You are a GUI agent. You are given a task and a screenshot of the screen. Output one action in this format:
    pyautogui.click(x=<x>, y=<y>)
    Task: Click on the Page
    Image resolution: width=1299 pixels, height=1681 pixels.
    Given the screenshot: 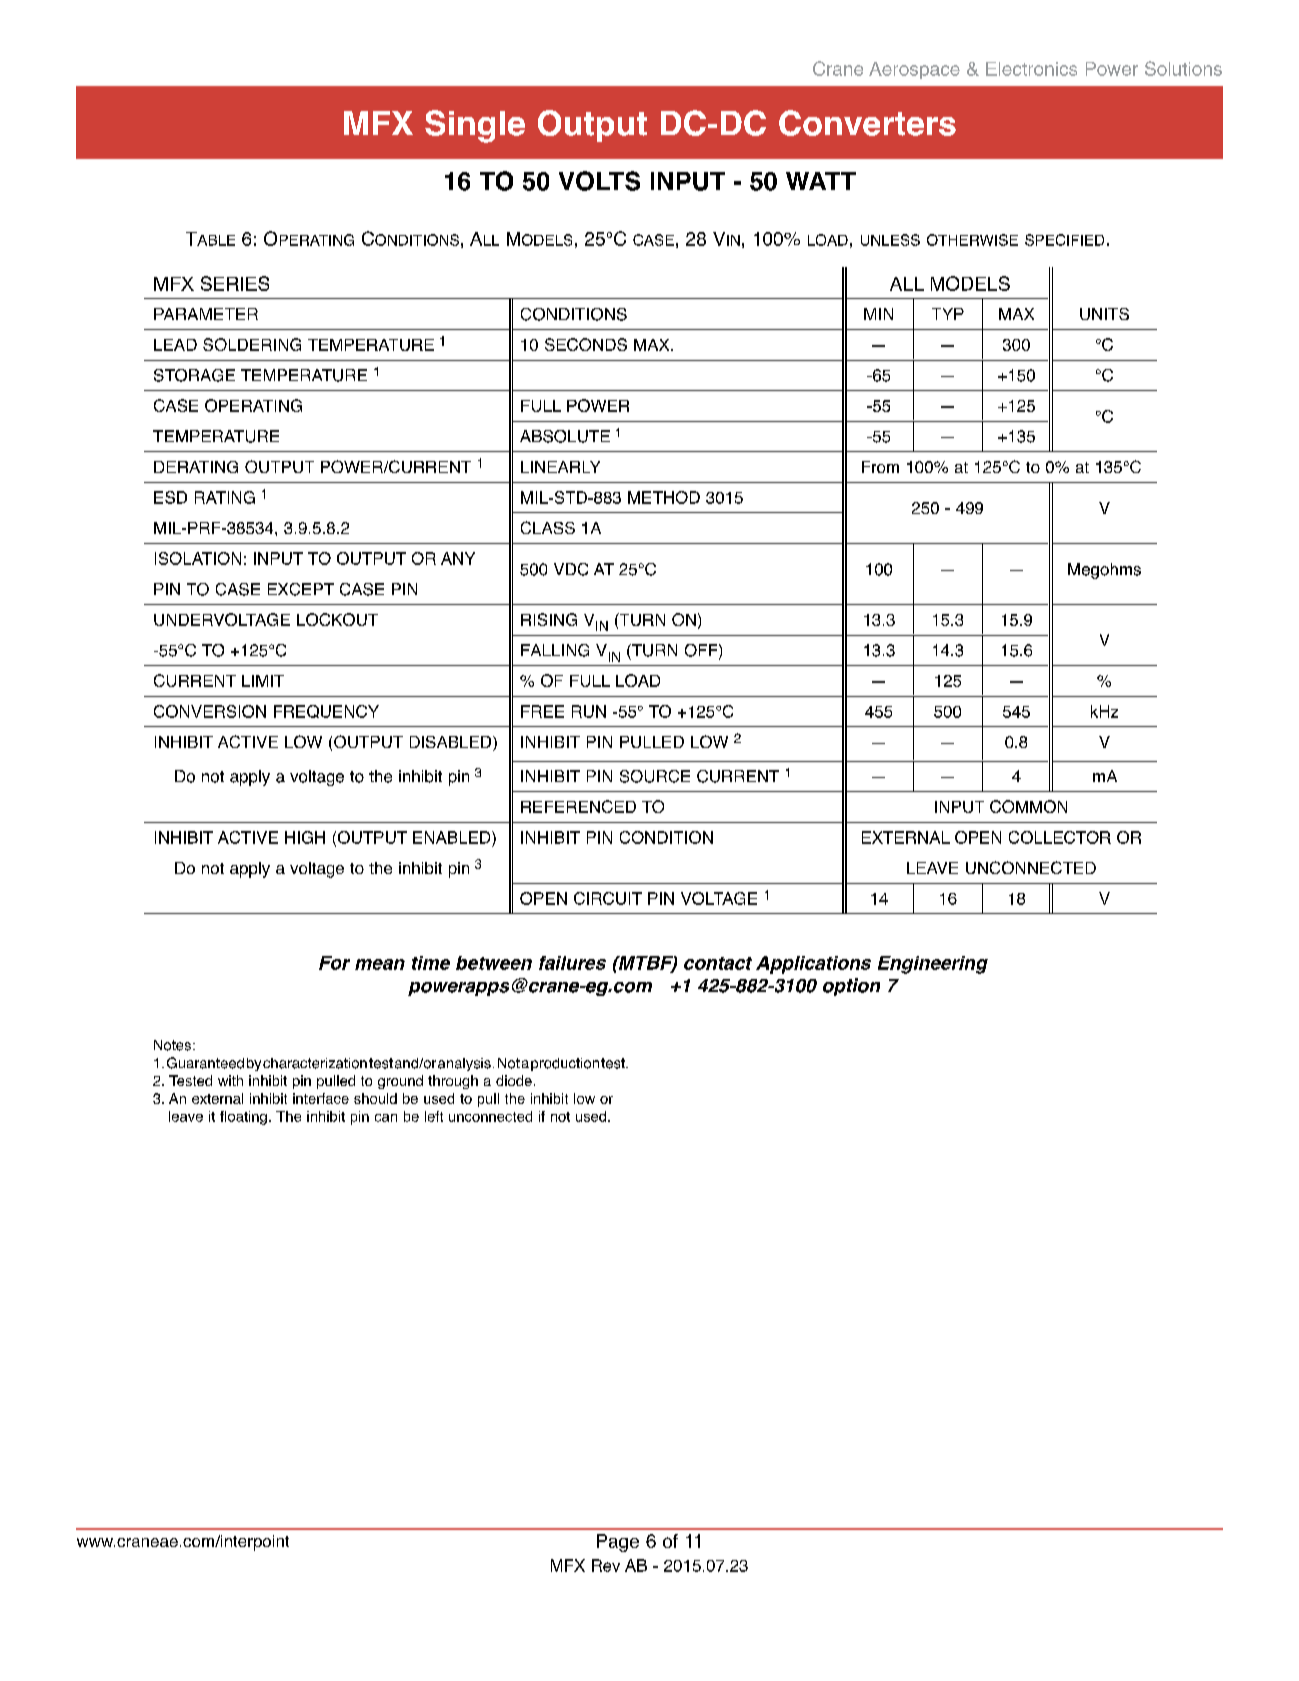 What is the action you would take?
    pyautogui.click(x=618, y=1543)
